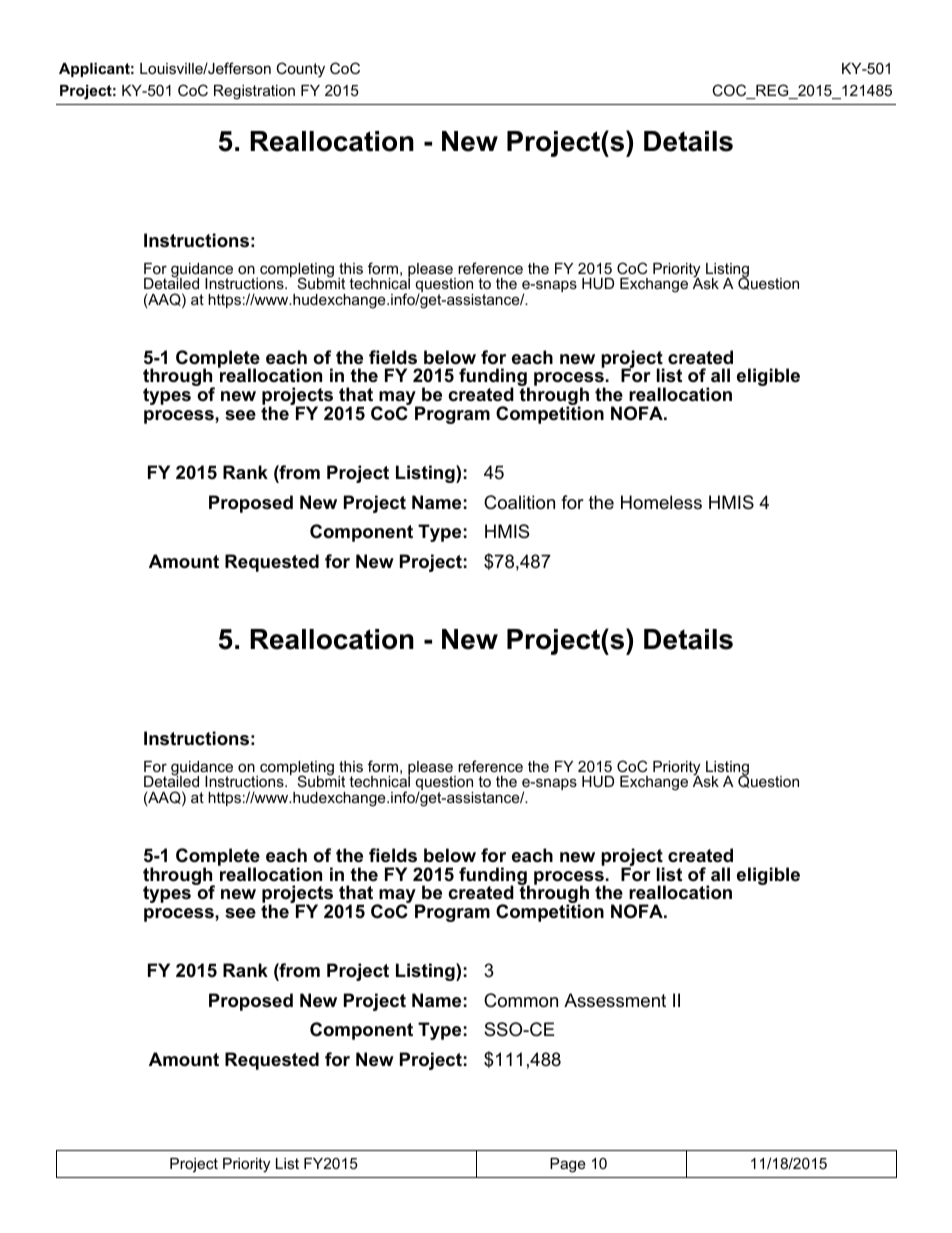  What do you see at coordinates (615, 1000) in the screenshot?
I see `Assessment` at bounding box center [615, 1000].
